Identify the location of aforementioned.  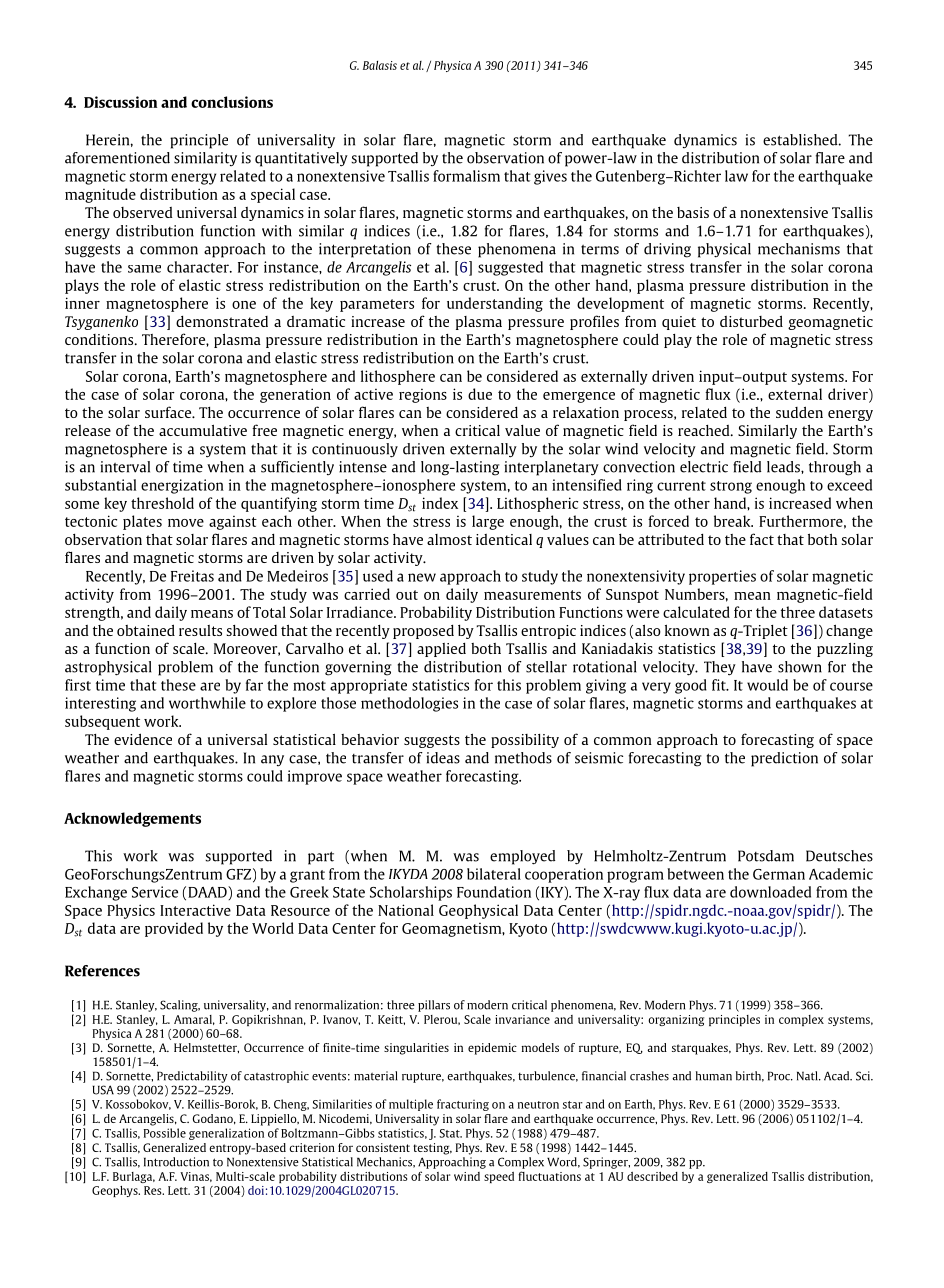
(117, 158).
